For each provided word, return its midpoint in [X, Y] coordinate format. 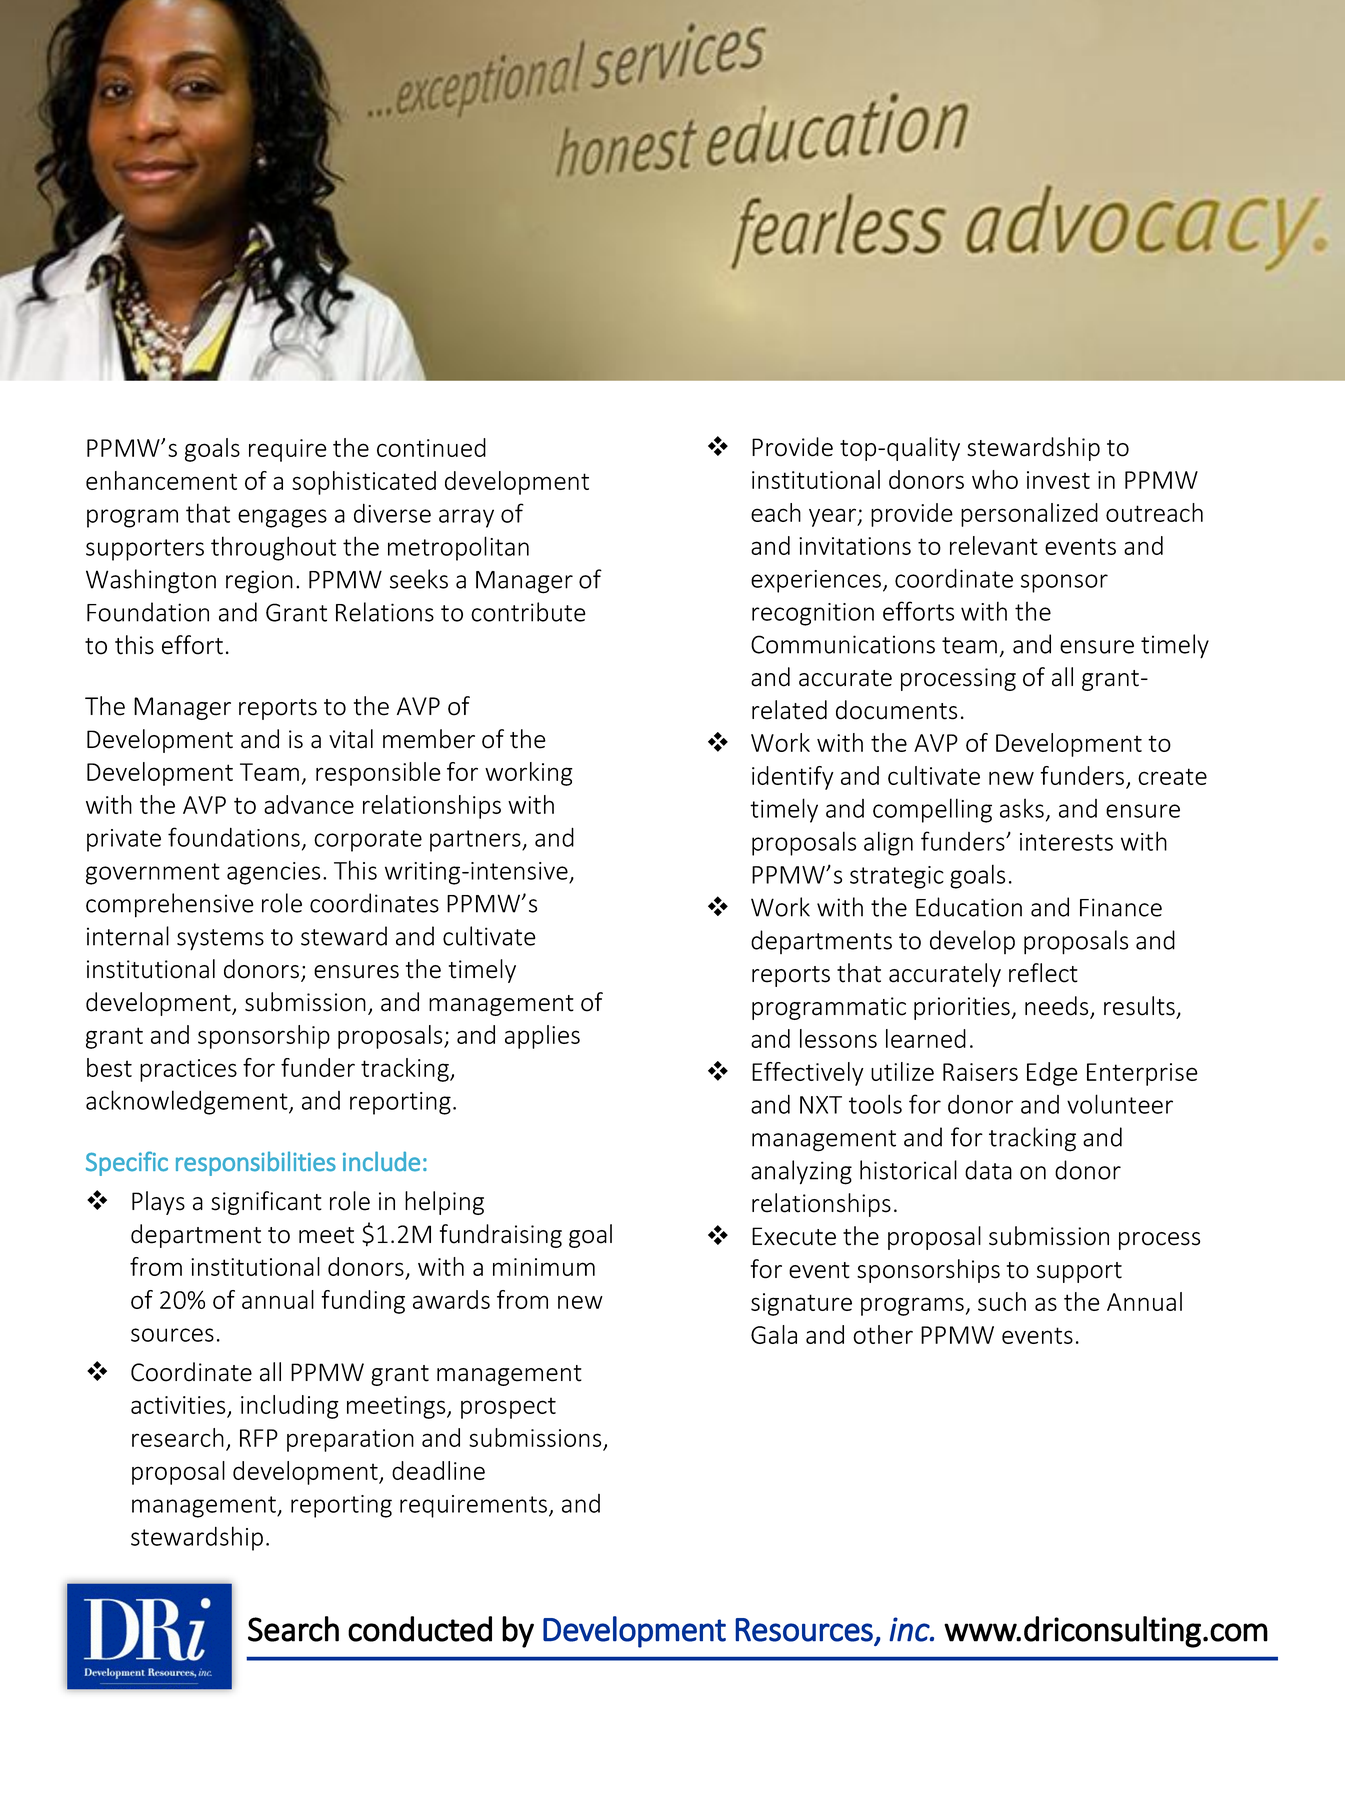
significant [266, 1203]
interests [1066, 842]
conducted [420, 1629]
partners [476, 841]
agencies [273, 873]
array [466, 518]
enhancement [161, 480]
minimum [544, 1267]
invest [1058, 480]
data [988, 1170]
